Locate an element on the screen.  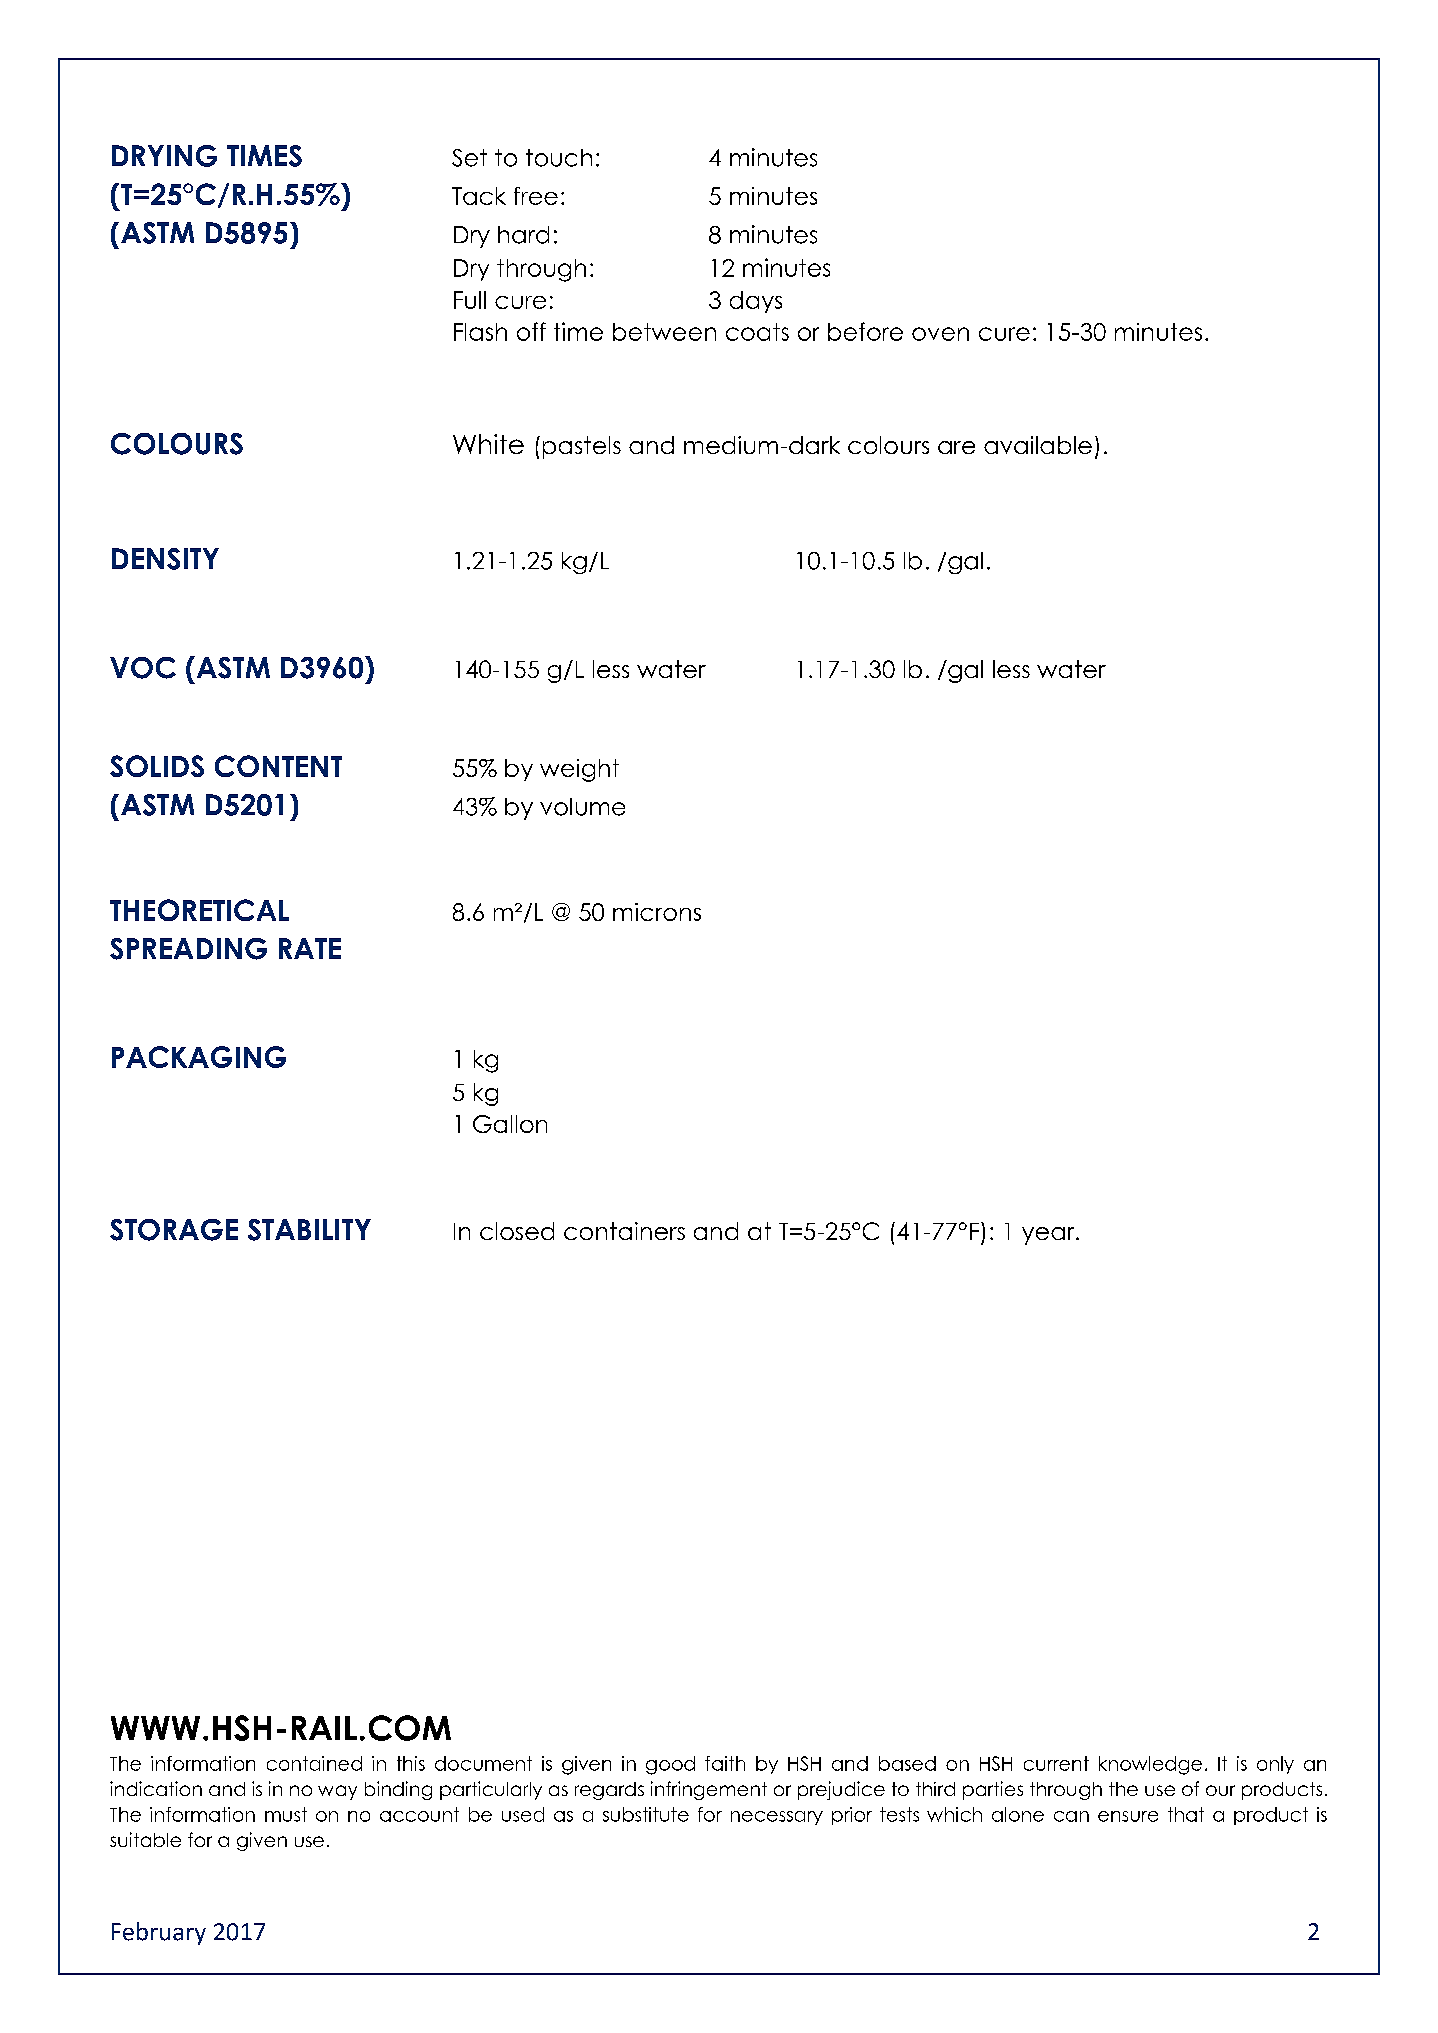
microns is located at coordinates (657, 912).
